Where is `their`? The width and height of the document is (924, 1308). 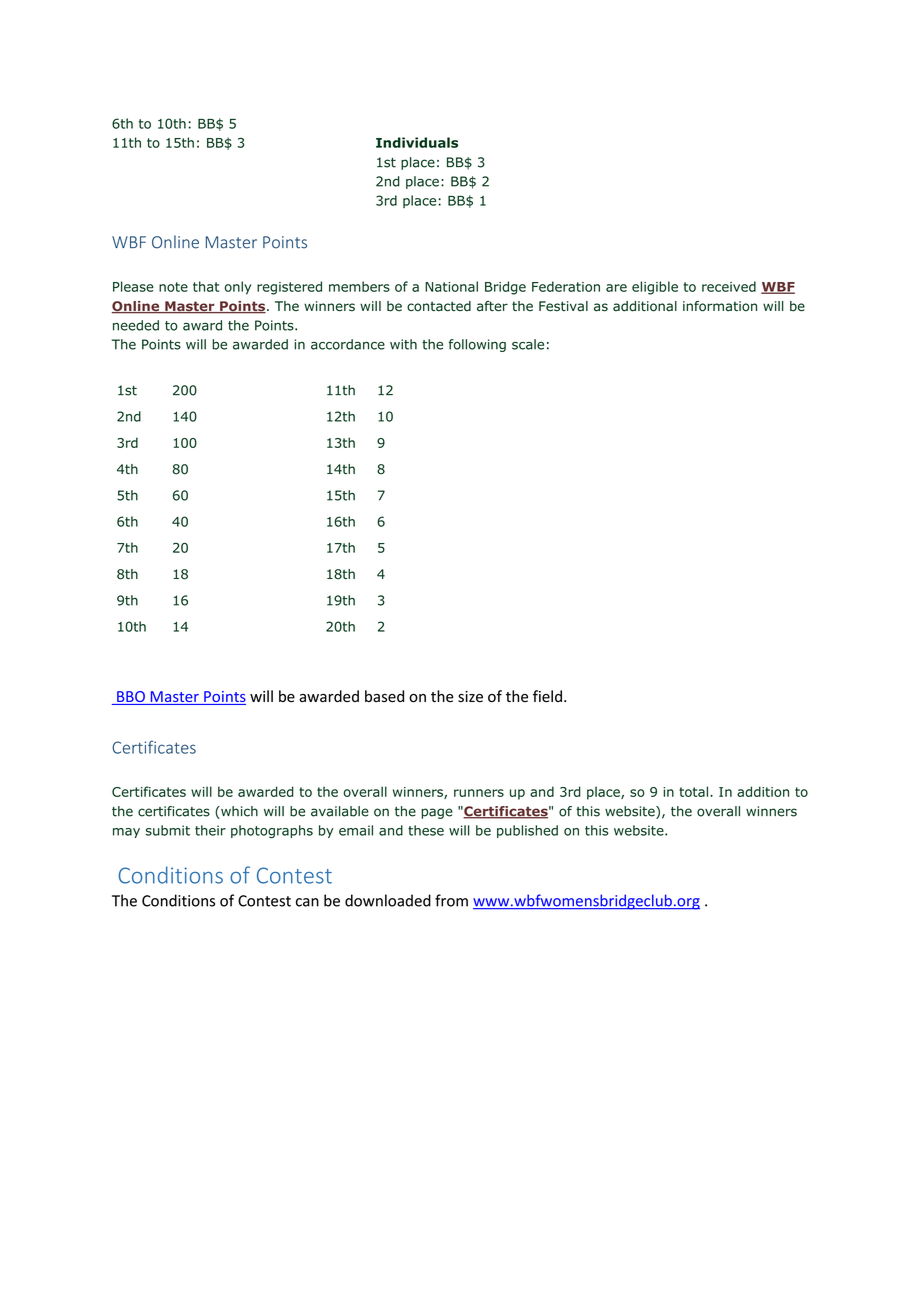
their is located at coordinates (210, 830).
